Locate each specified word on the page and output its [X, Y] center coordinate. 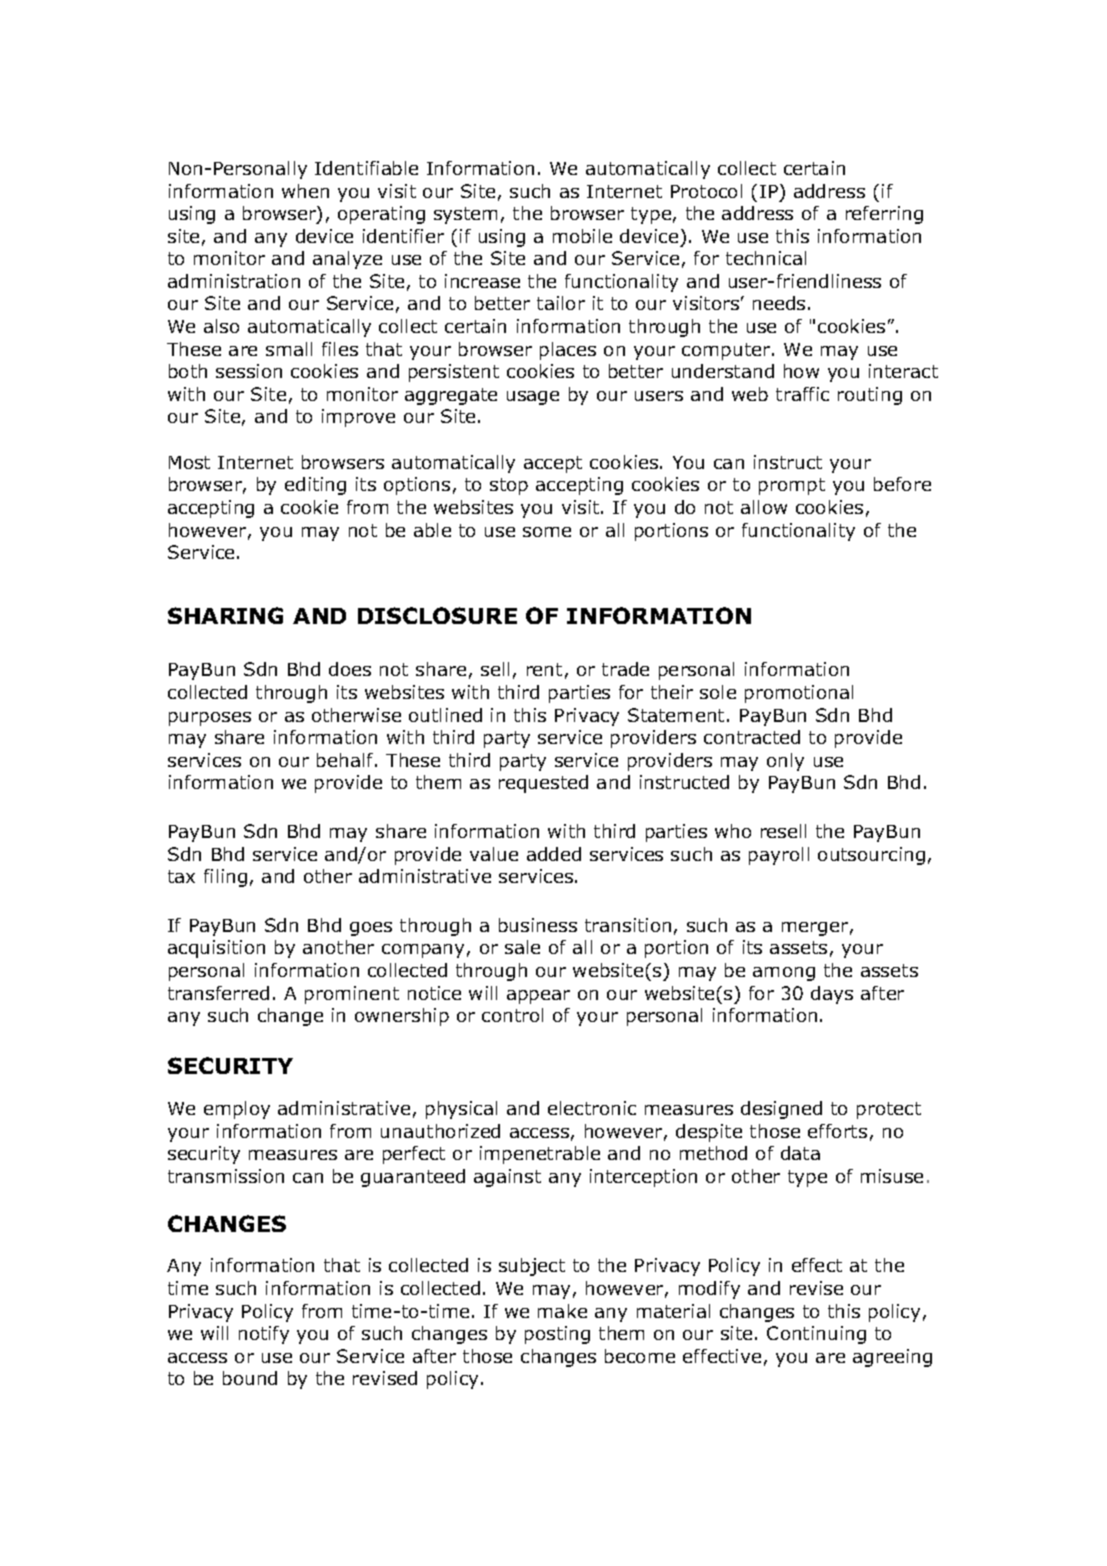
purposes [210, 719]
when [305, 191]
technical [766, 258]
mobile [582, 236]
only [785, 762]
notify [264, 1335]
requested [543, 784]
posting [557, 1335]
